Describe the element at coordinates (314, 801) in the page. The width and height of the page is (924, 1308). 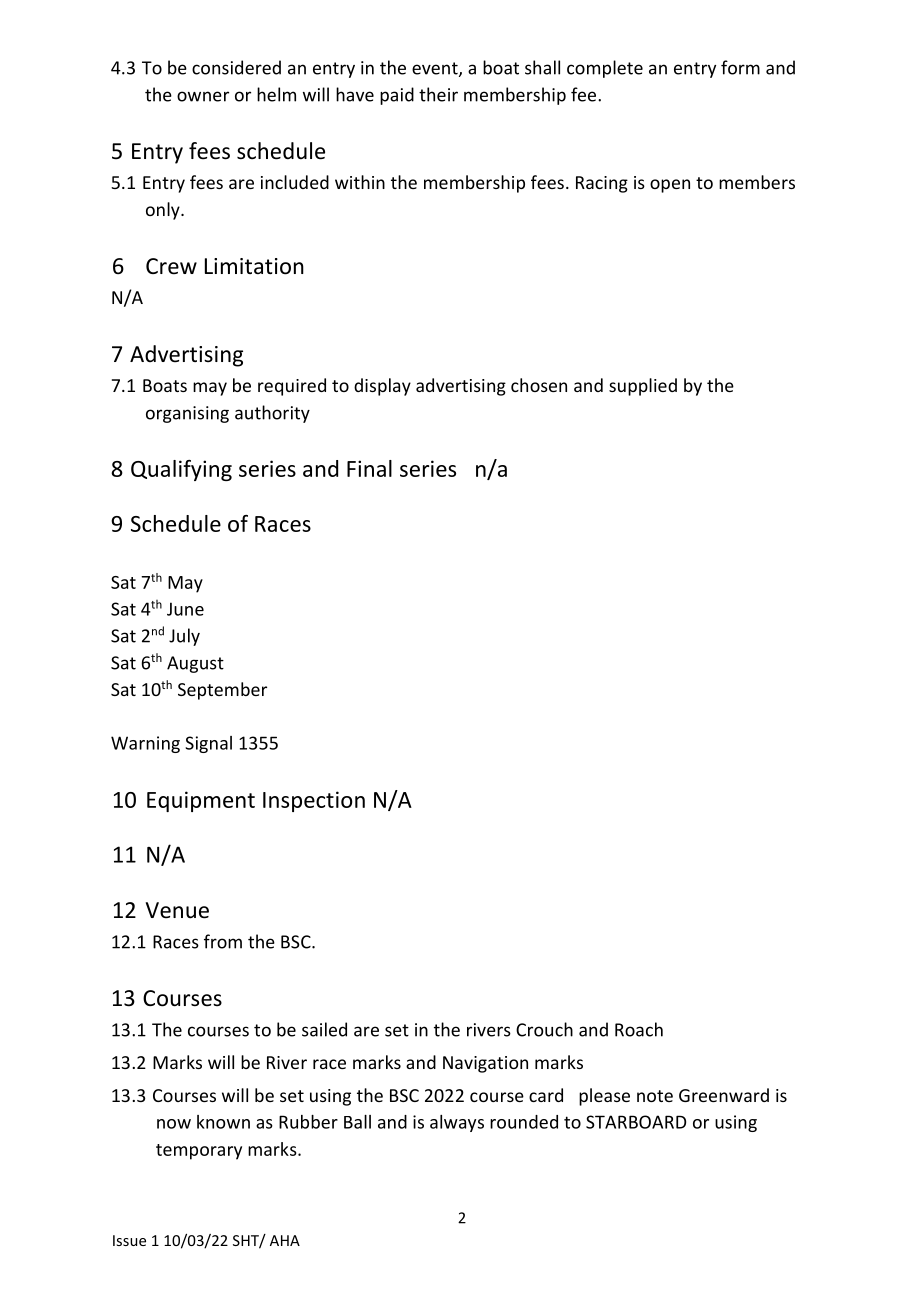
I see `Inspection` at that location.
